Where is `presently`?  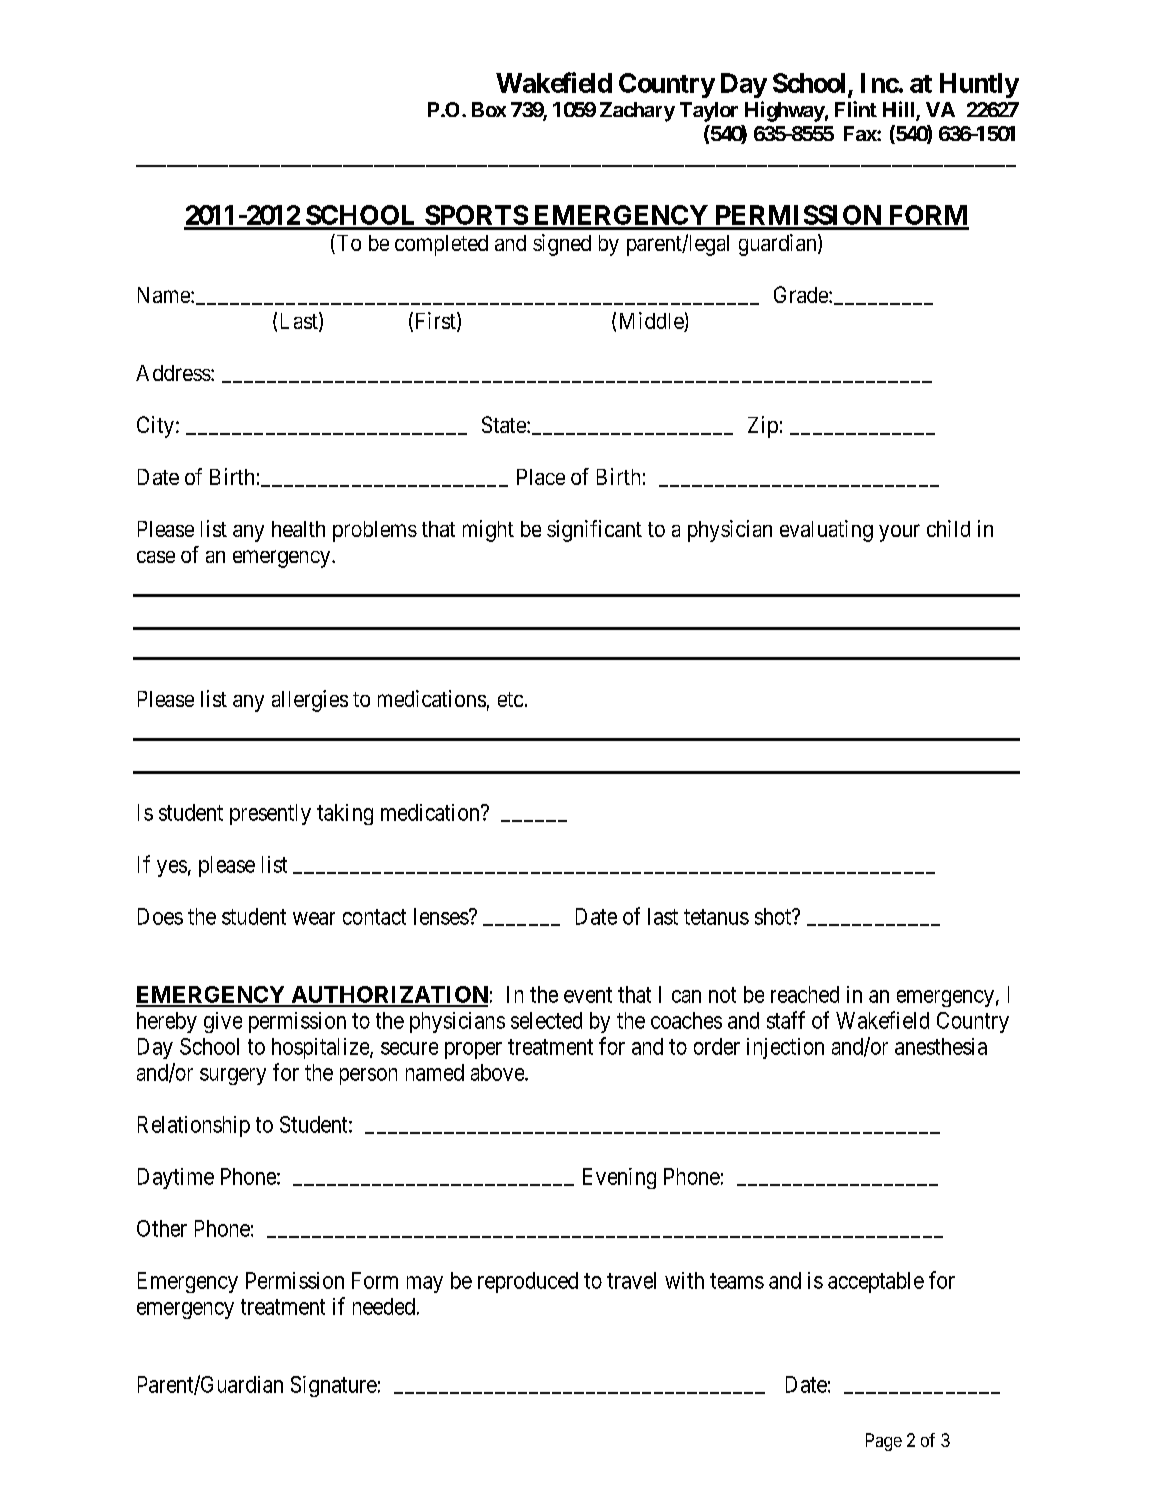
presently is located at coordinates (270, 814).
